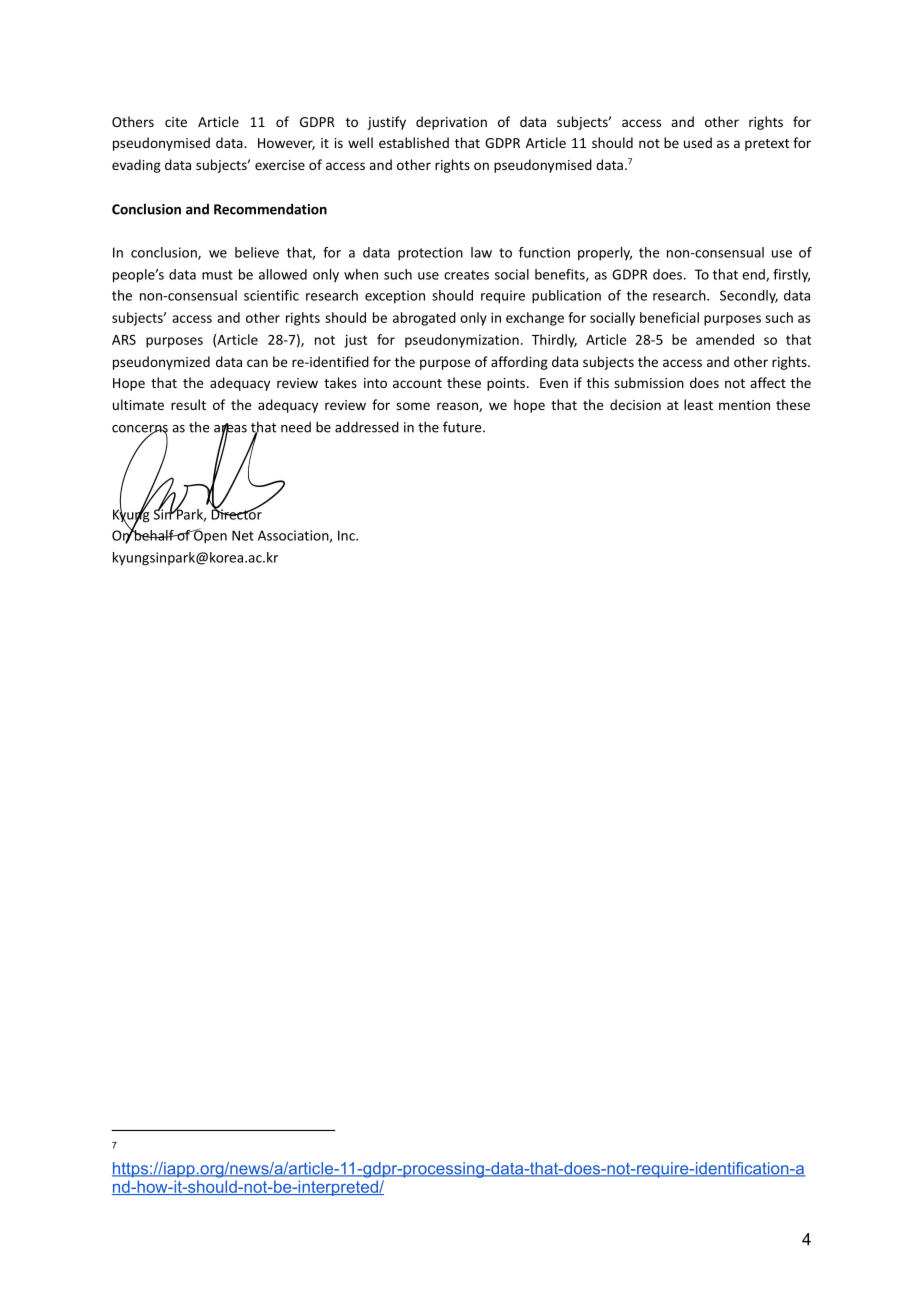 The height and width of the image is (1308, 924). What do you see at coordinates (176, 122) in the image?
I see `cite` at bounding box center [176, 122].
